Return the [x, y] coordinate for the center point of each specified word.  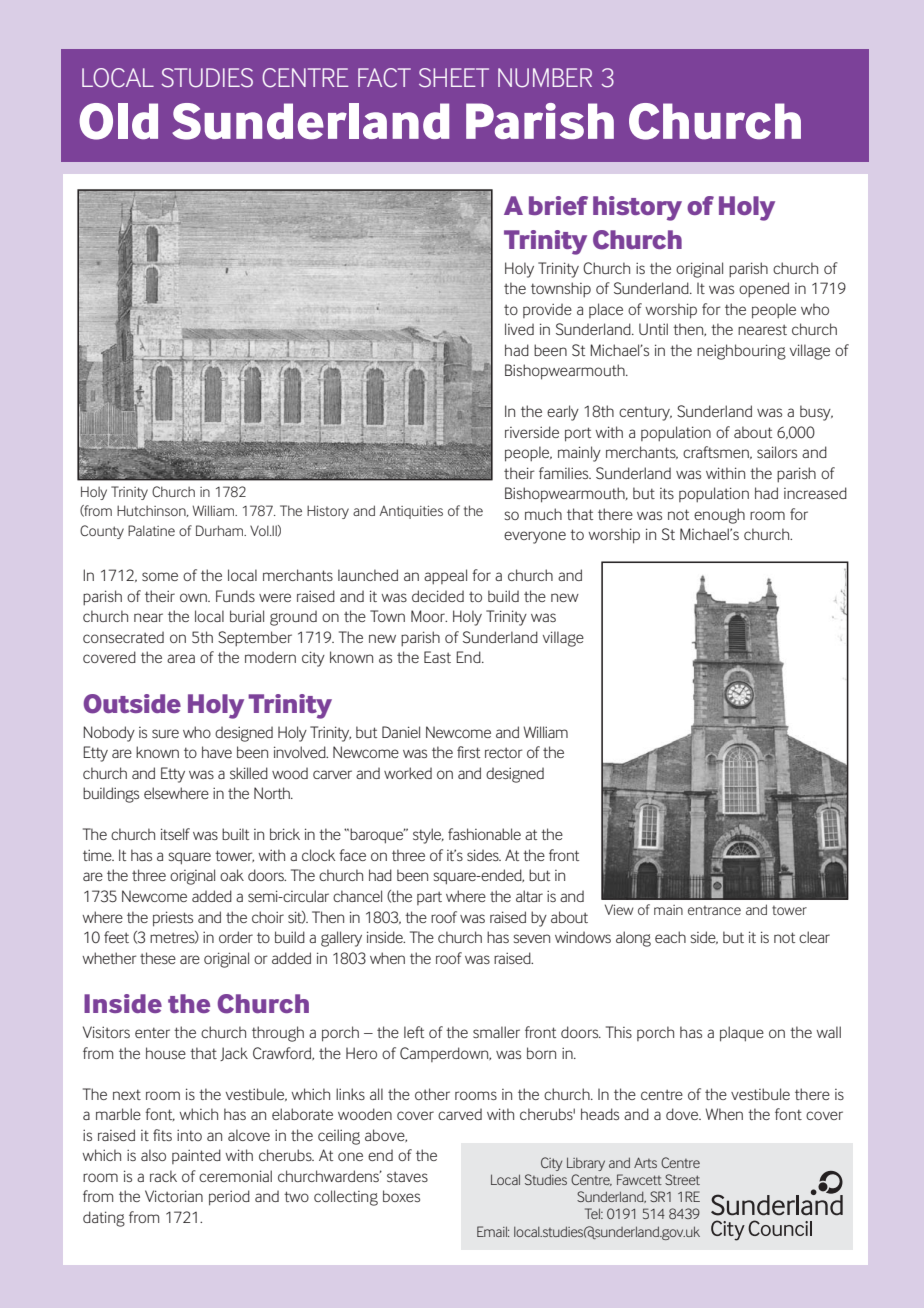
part [429, 898]
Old [118, 121]
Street [682, 1179]
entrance [714, 910]
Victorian [174, 1196]
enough [719, 516]
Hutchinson [152, 511]
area [181, 658]
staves [407, 1177]
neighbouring [741, 352]
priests [173, 919]
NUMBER [545, 78]
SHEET [454, 78]
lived [519, 329]
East [437, 657]
